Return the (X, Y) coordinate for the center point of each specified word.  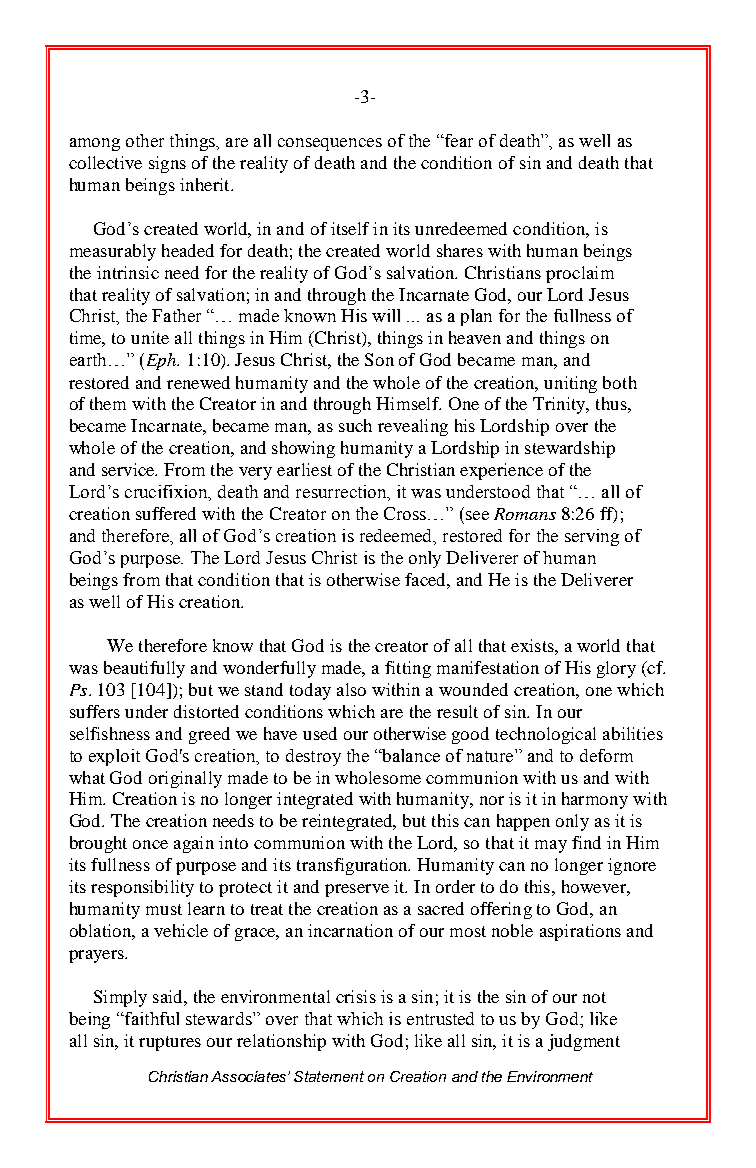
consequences (330, 144)
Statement (329, 1076)
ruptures (170, 1043)
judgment (584, 1042)
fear (458, 140)
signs (167, 164)
